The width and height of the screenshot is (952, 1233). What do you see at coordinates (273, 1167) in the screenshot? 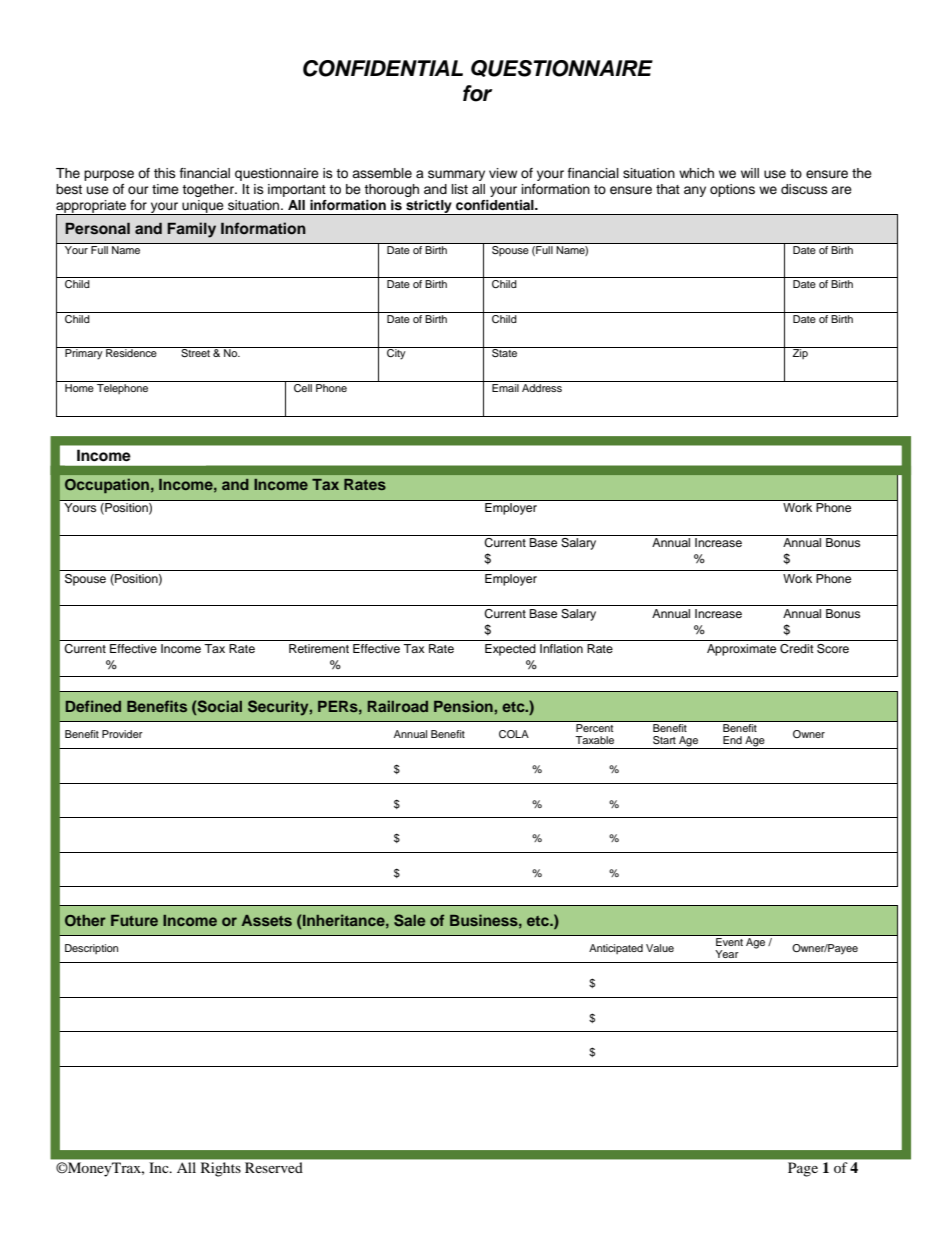
I see `Reserved` at bounding box center [273, 1167].
